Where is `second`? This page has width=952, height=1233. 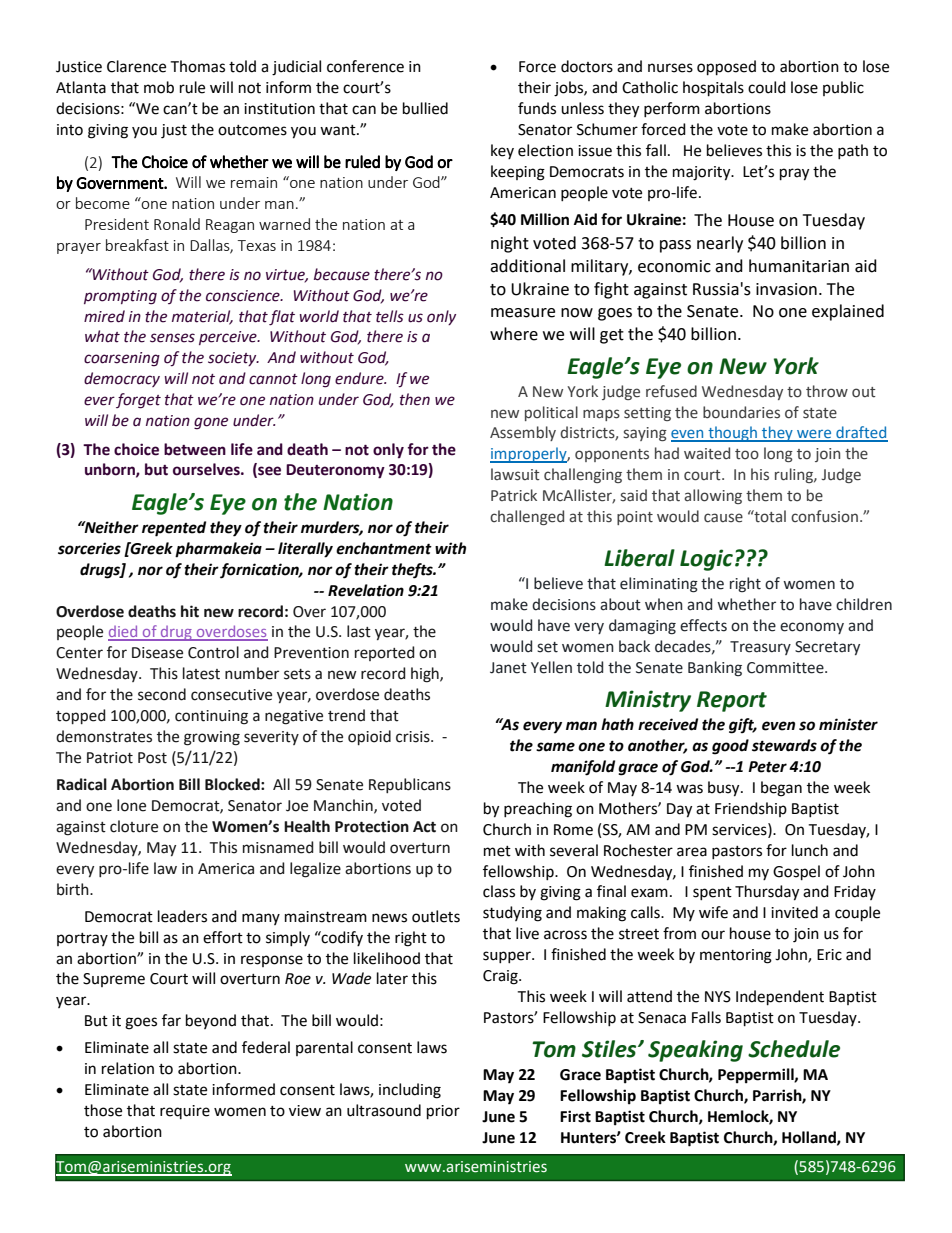 second is located at coordinates (162, 694).
